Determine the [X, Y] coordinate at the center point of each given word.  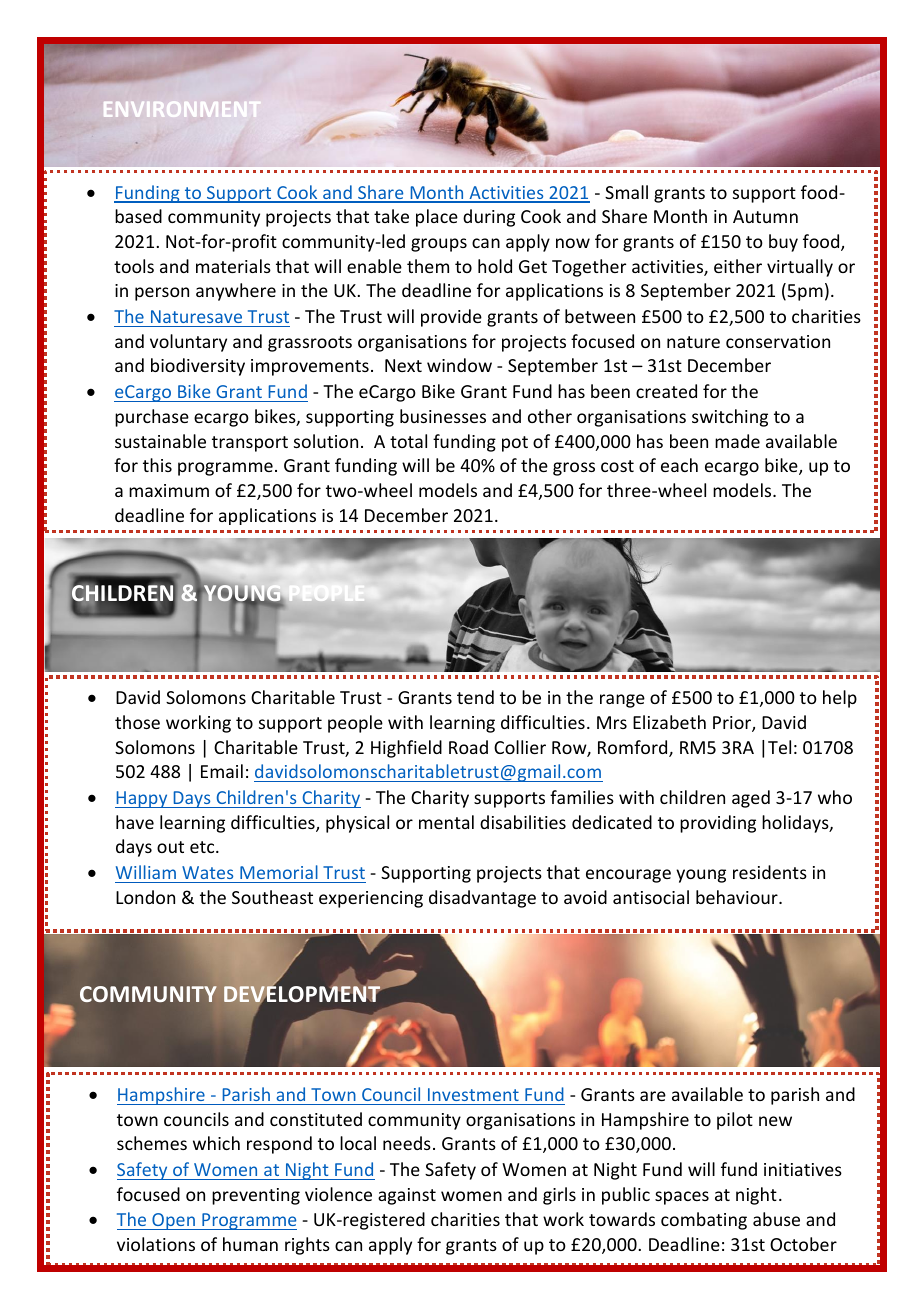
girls [559, 1196]
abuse [776, 1219]
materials [233, 266]
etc [203, 847]
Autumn [765, 216]
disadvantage [482, 899]
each [679, 465]
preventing [256, 1196]
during [489, 218]
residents [770, 872]
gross [574, 469]
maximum [169, 490]
